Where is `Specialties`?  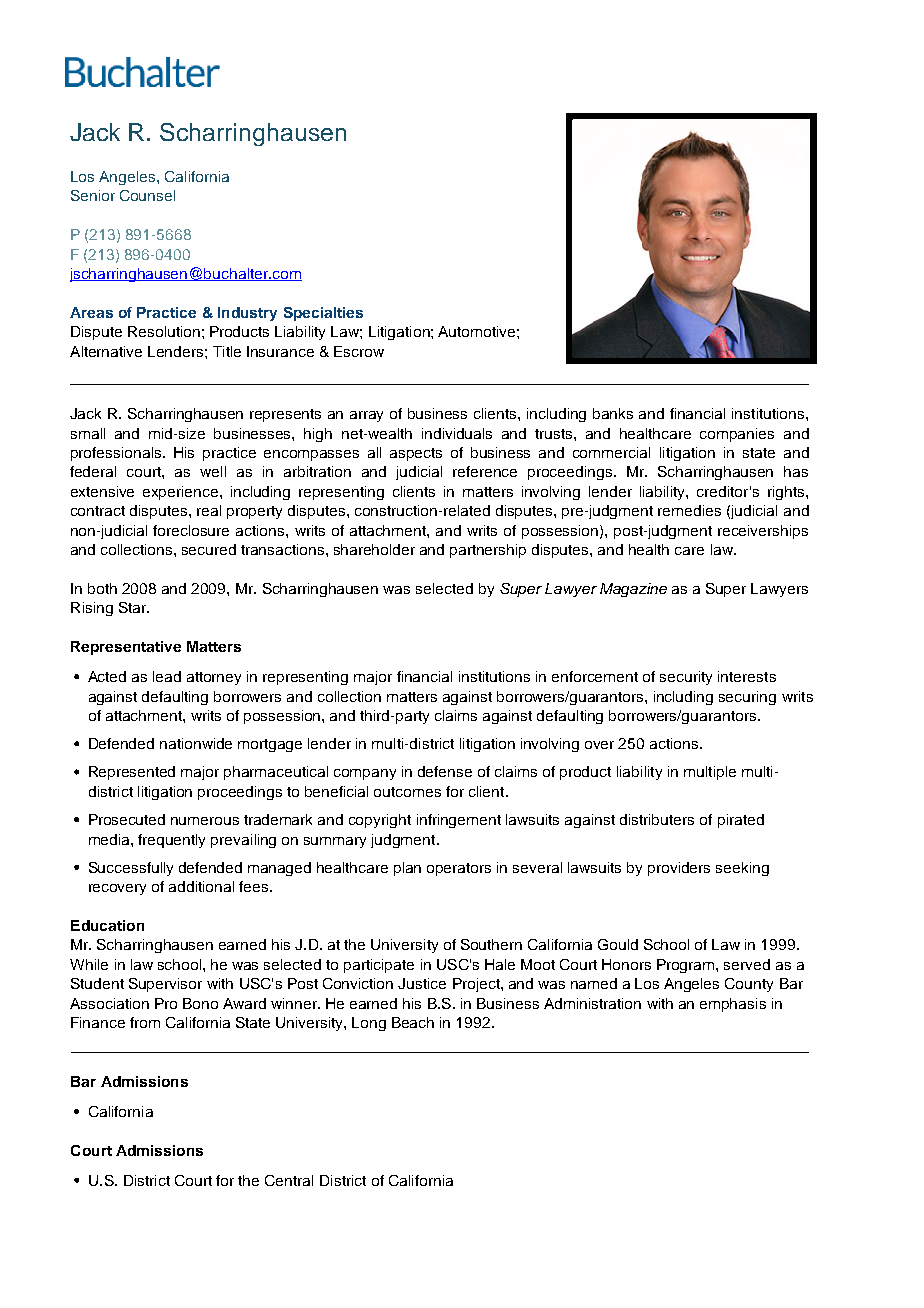
Specialties is located at coordinates (323, 314).
